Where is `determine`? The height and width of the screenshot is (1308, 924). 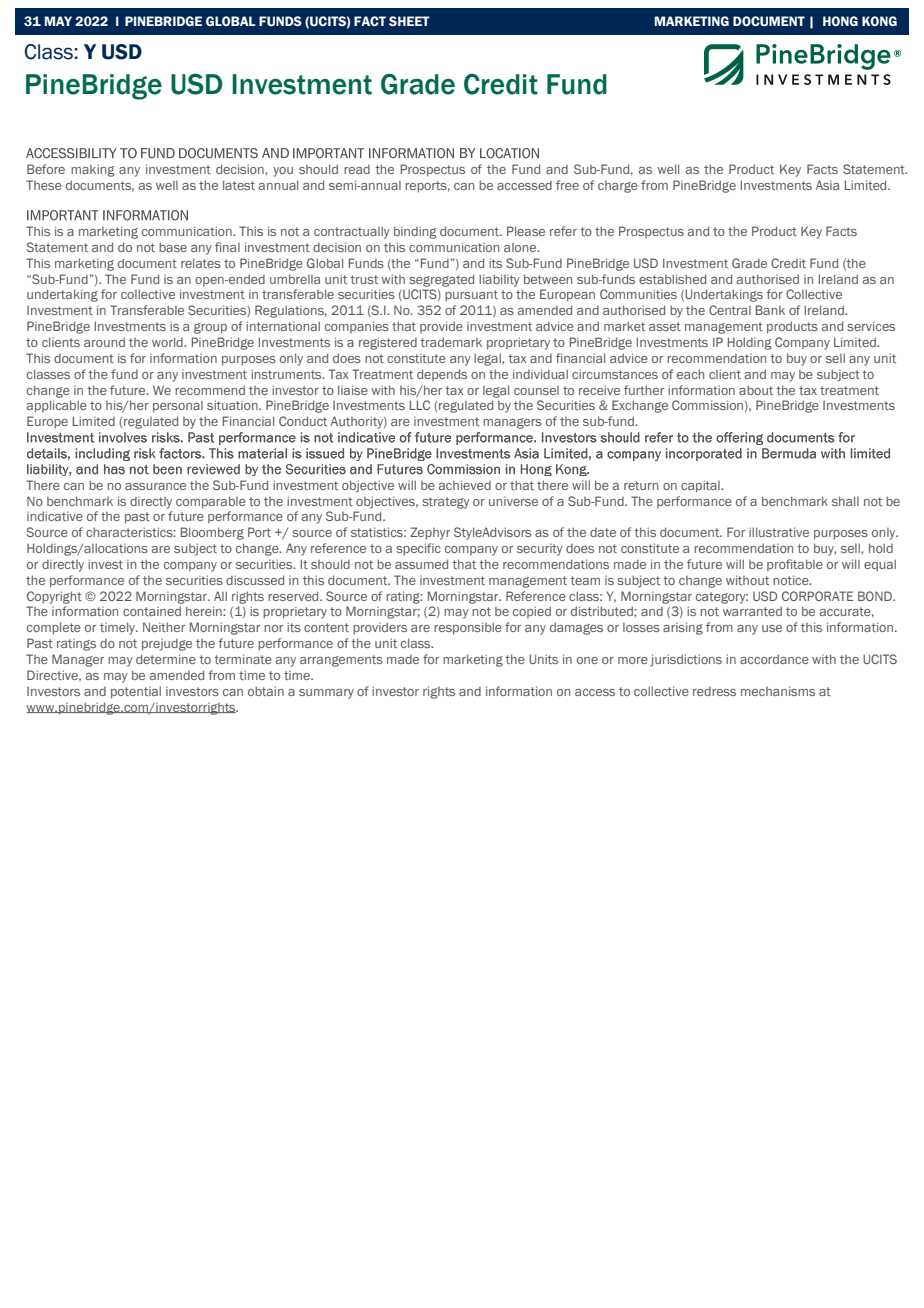
determine is located at coordinates (166, 659).
